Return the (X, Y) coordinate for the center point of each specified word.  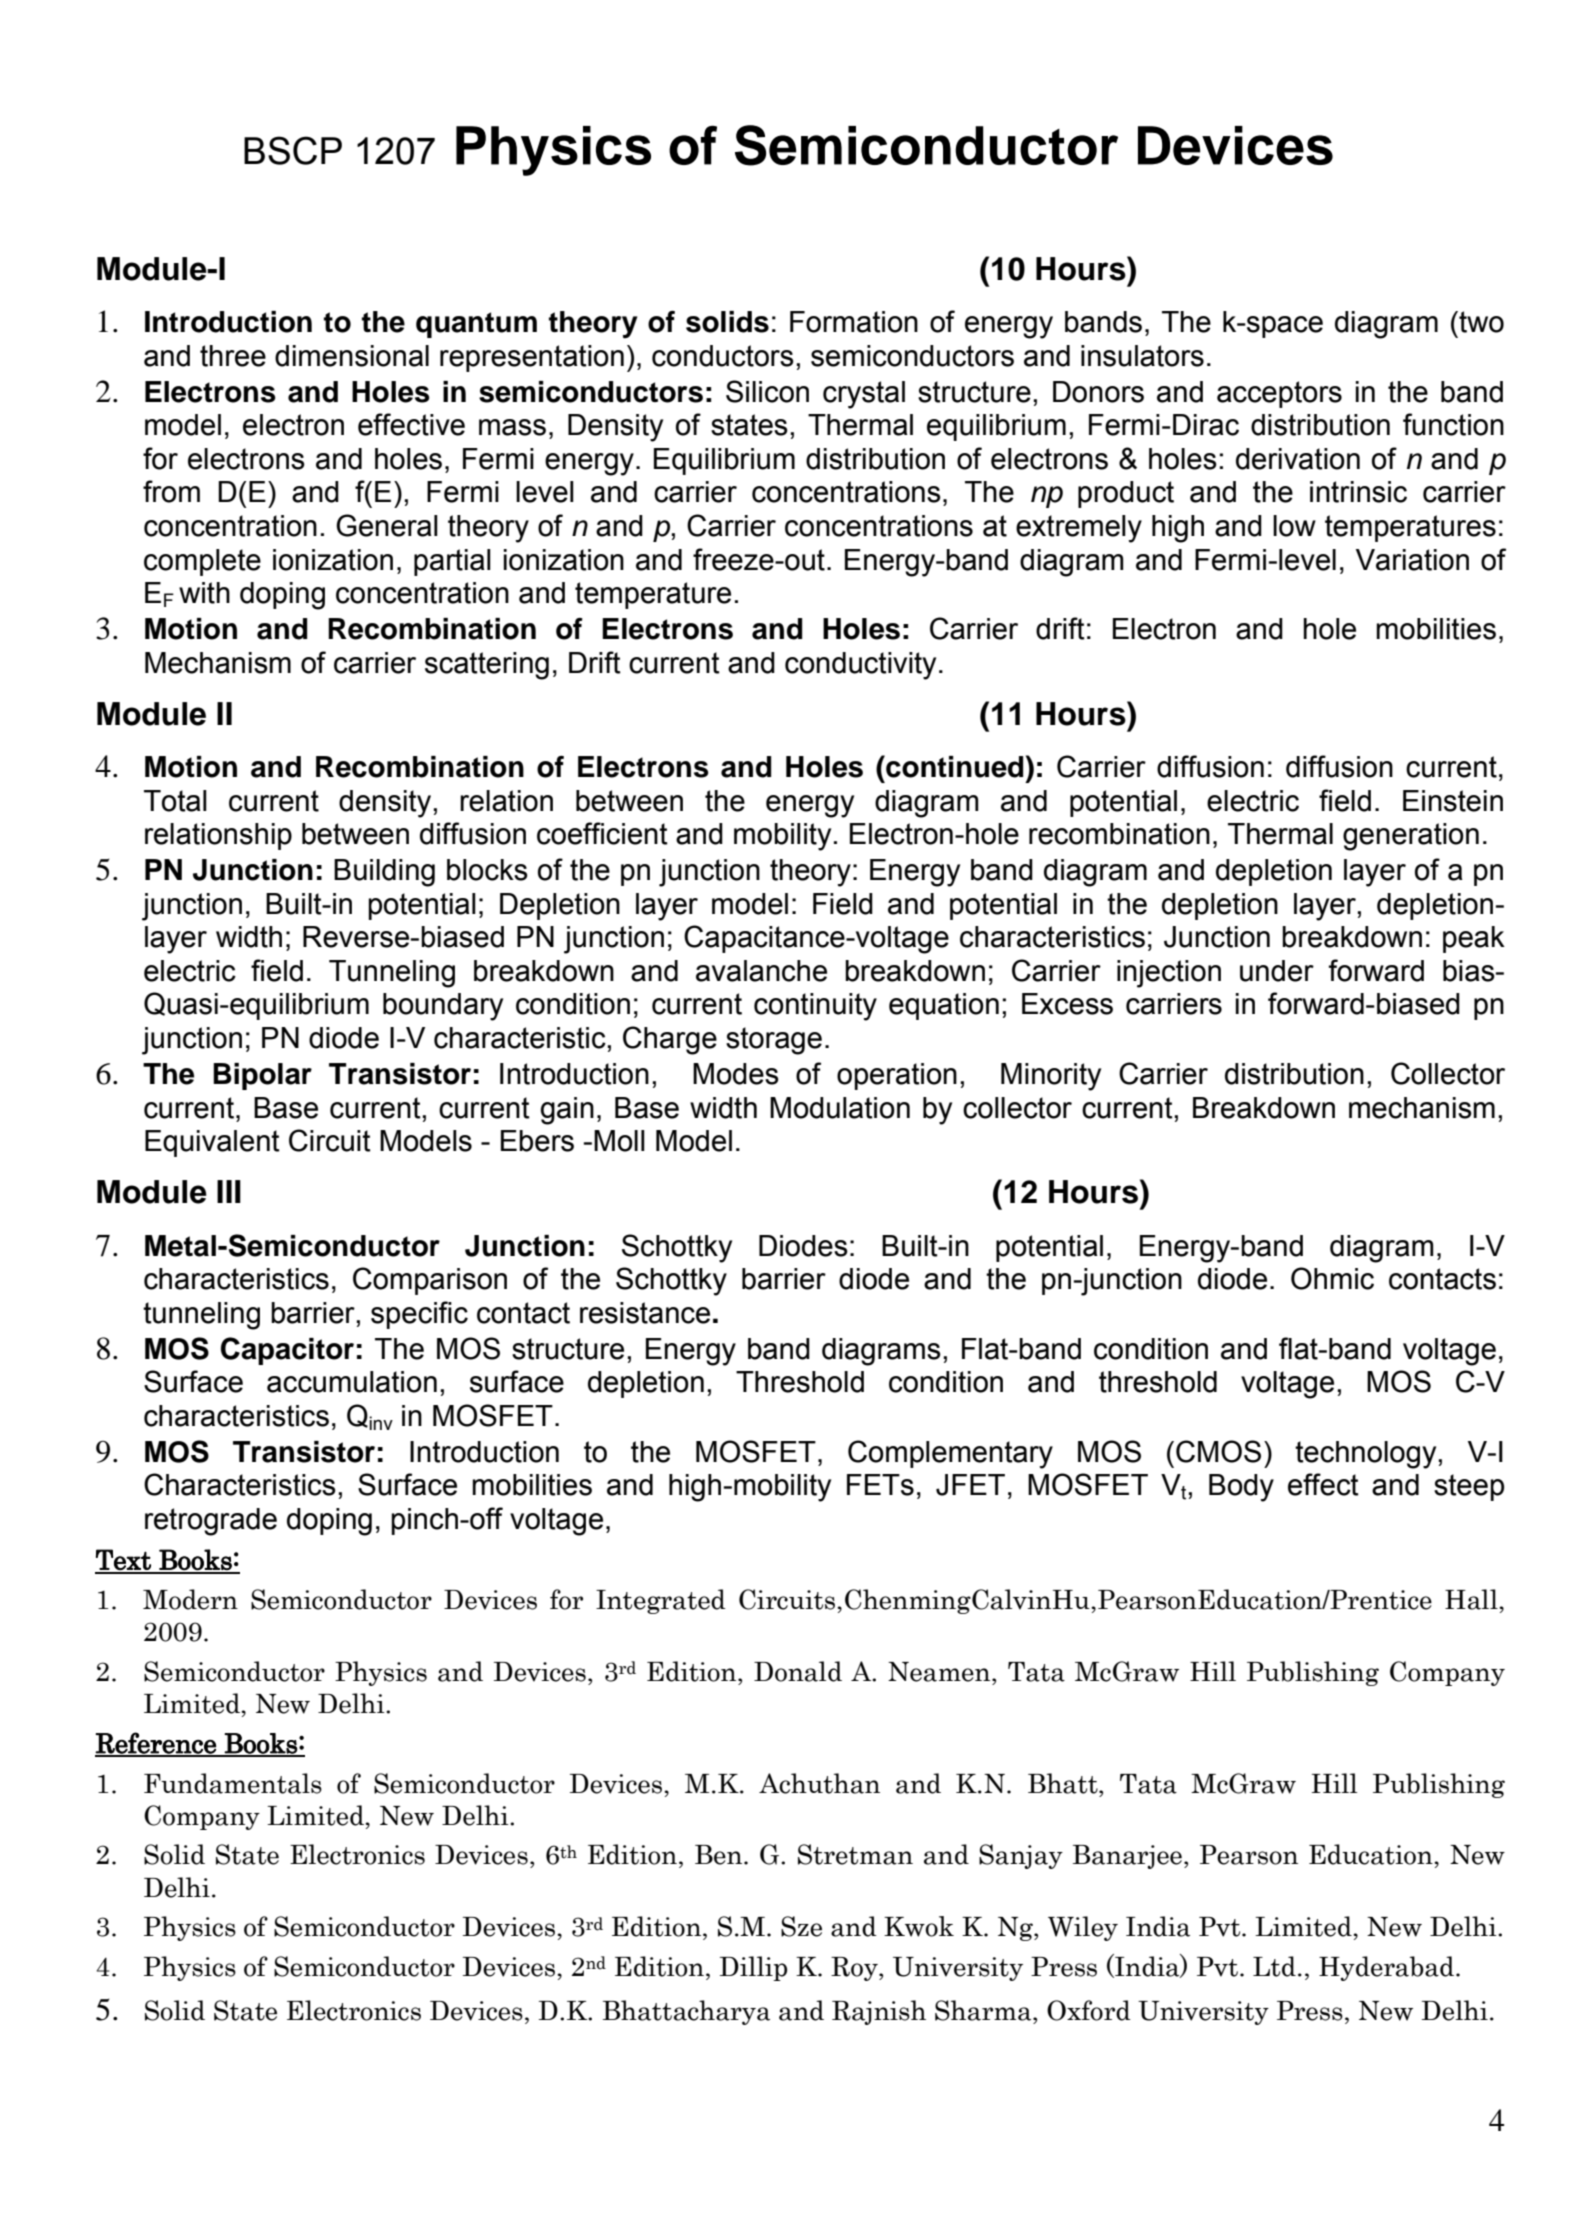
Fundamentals (233, 1783)
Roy (855, 1969)
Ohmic (1332, 1278)
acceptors (1279, 394)
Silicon (767, 391)
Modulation (840, 1108)
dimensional (352, 356)
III (229, 1191)
